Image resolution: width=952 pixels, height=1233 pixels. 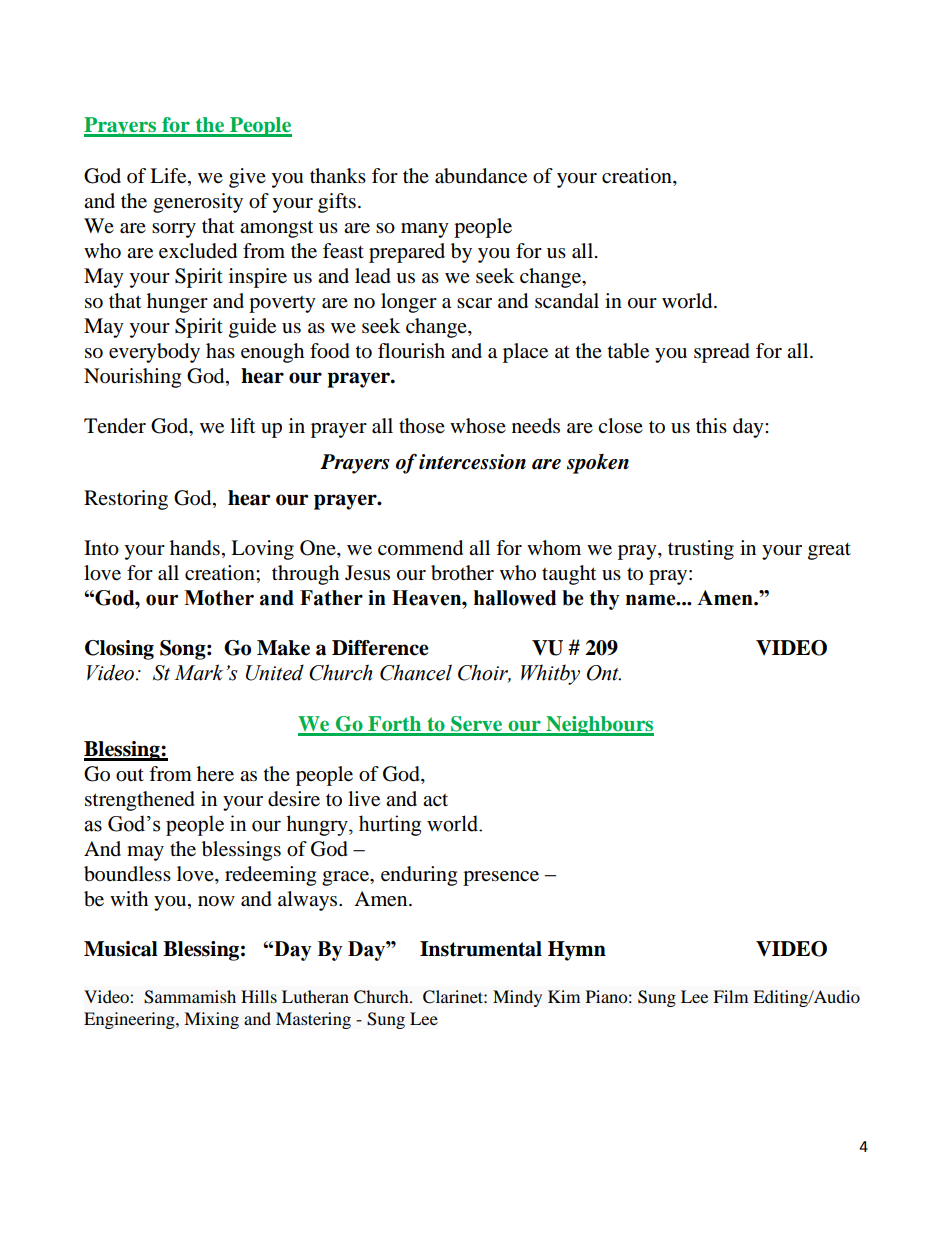 I want to click on Closing, so click(x=119, y=650).
